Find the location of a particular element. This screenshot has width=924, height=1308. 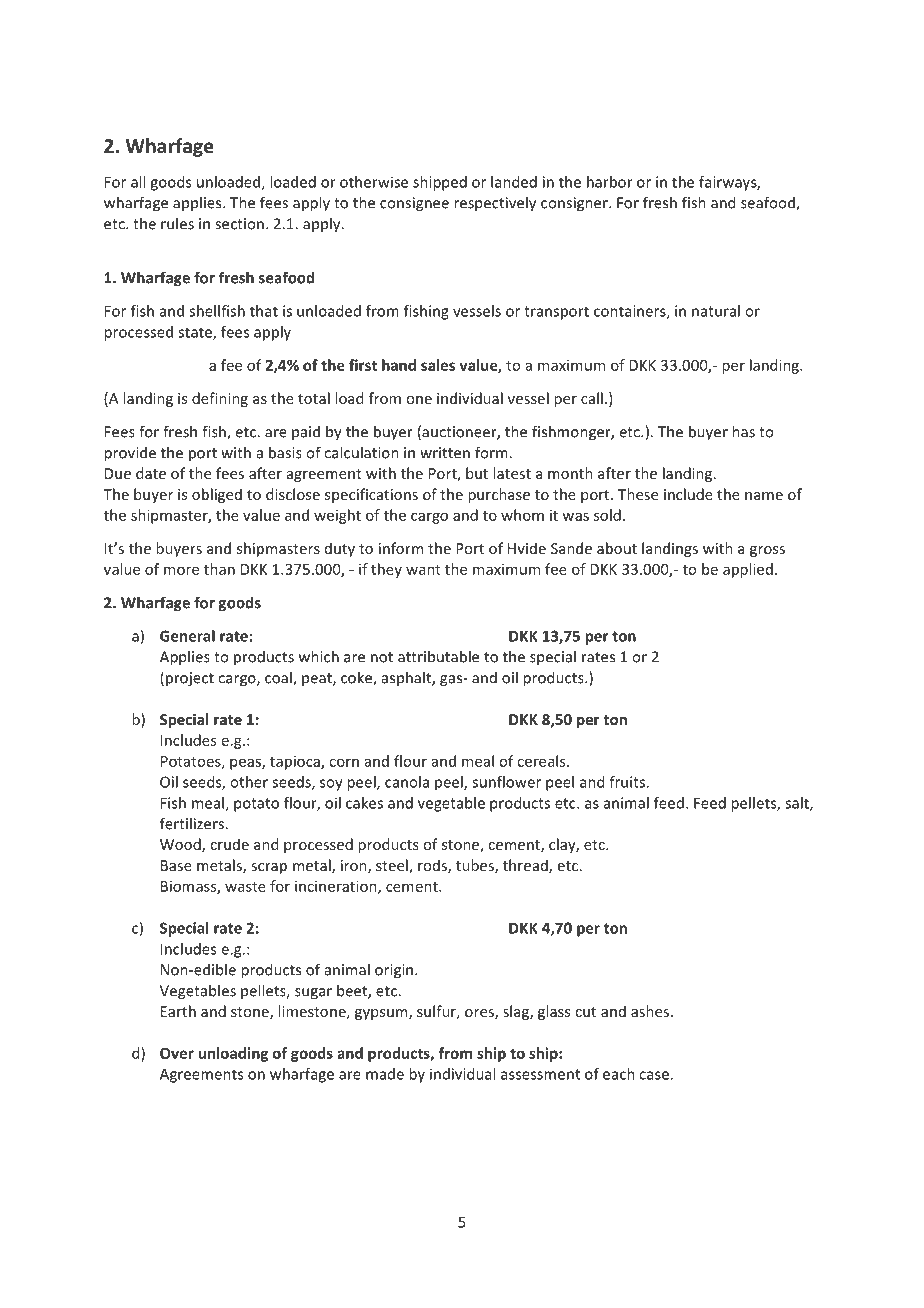

harbor is located at coordinates (610, 182).
